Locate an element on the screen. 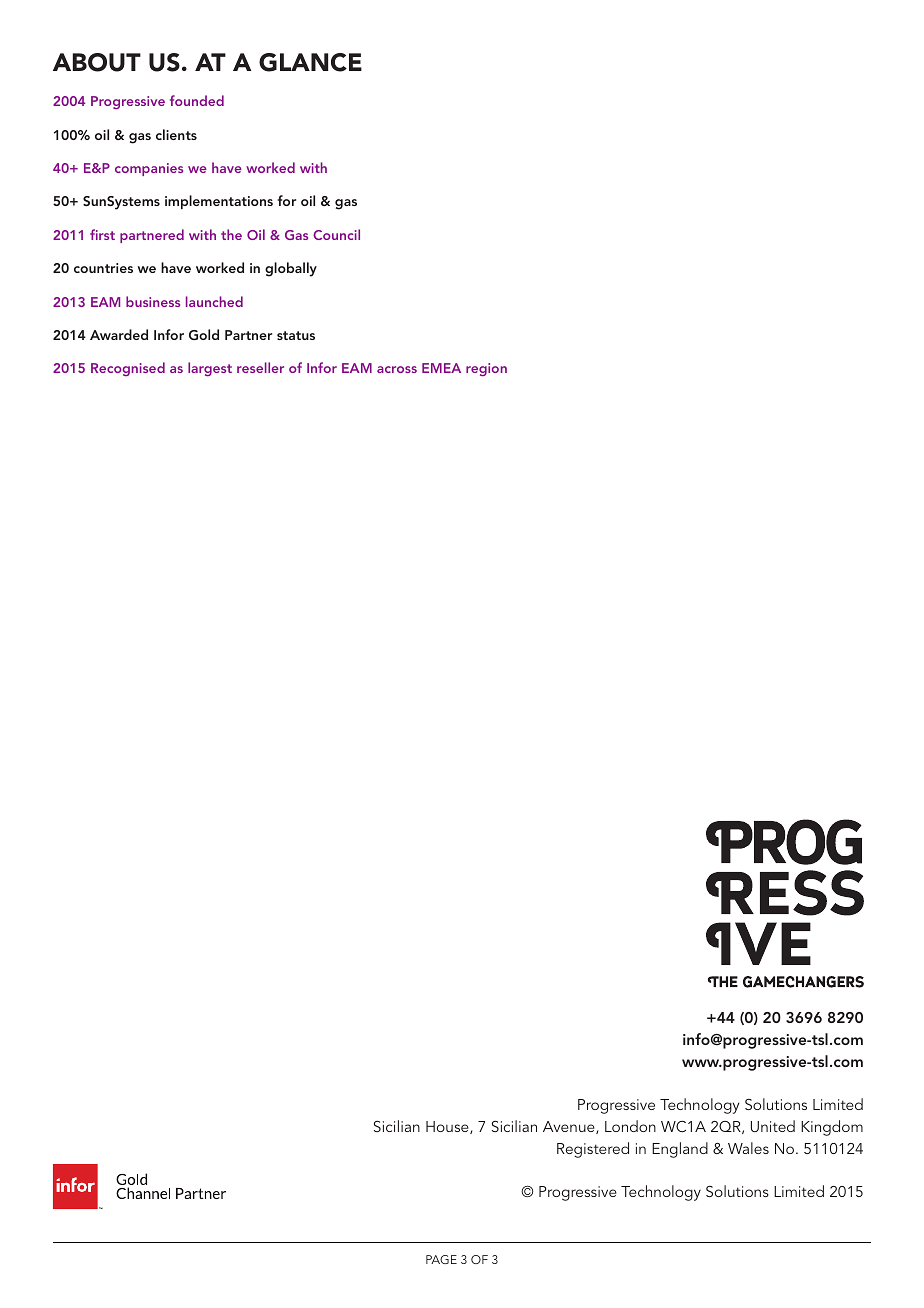  largest is located at coordinates (210, 369).
